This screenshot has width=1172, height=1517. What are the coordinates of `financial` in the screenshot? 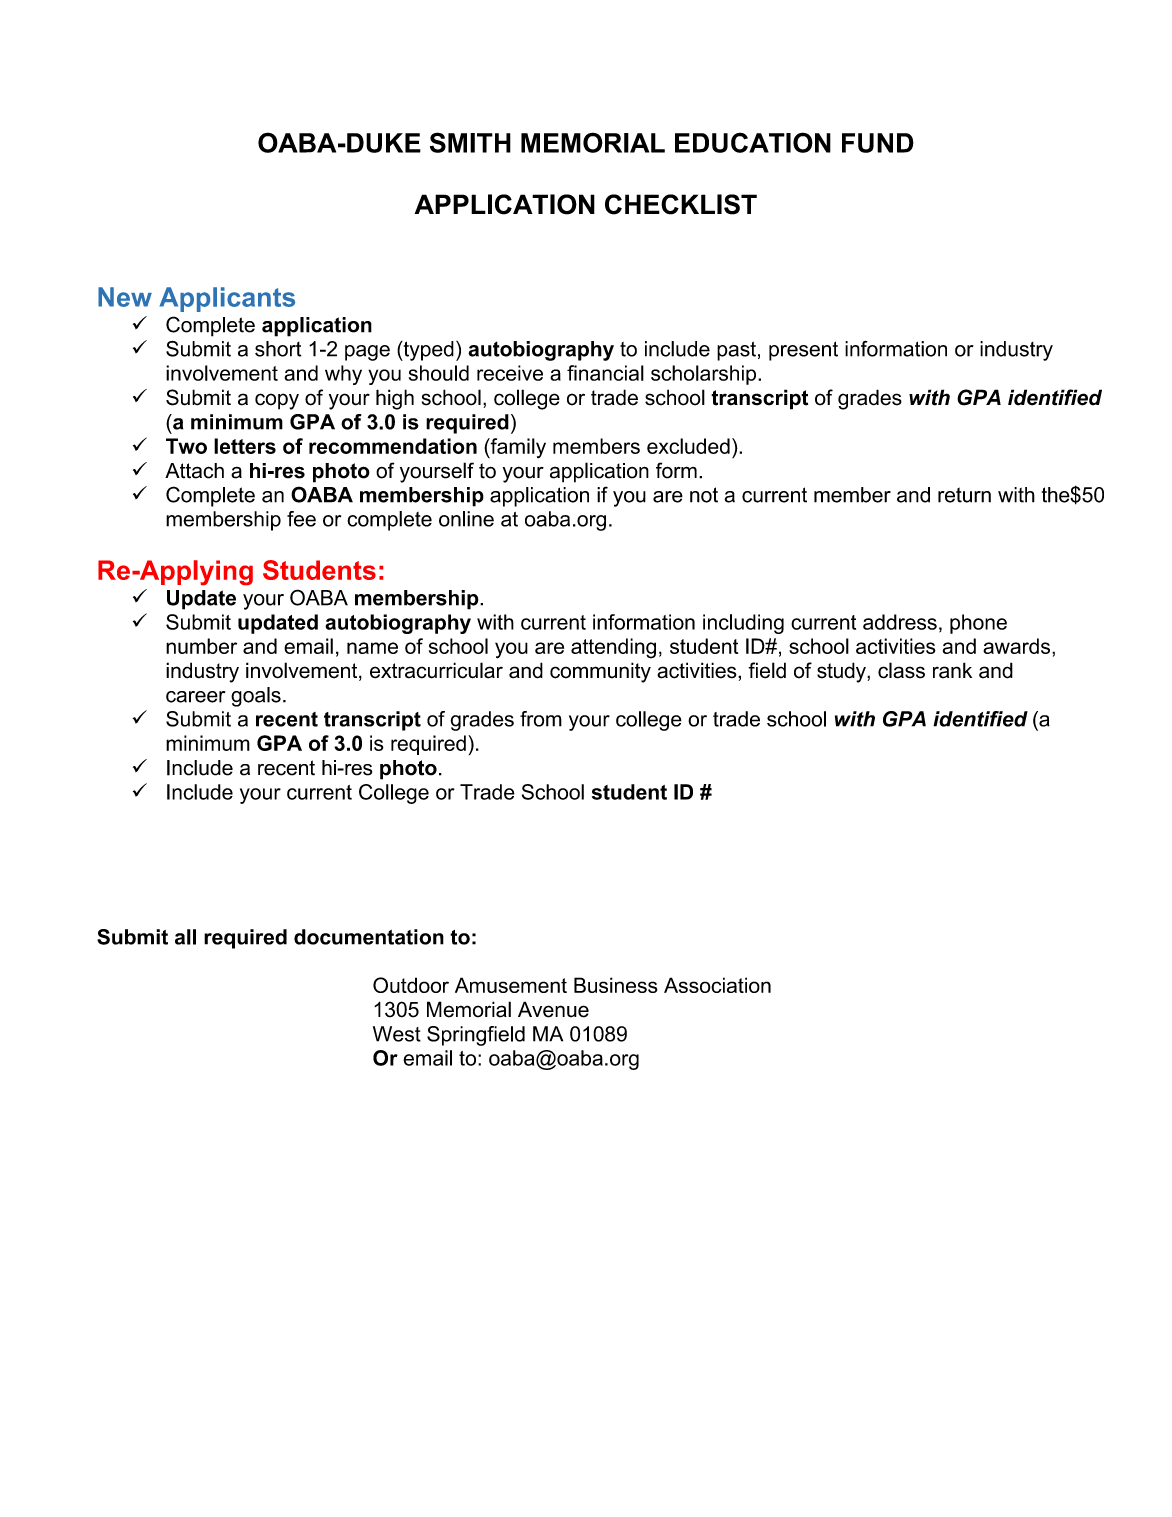 It's located at (605, 373).
